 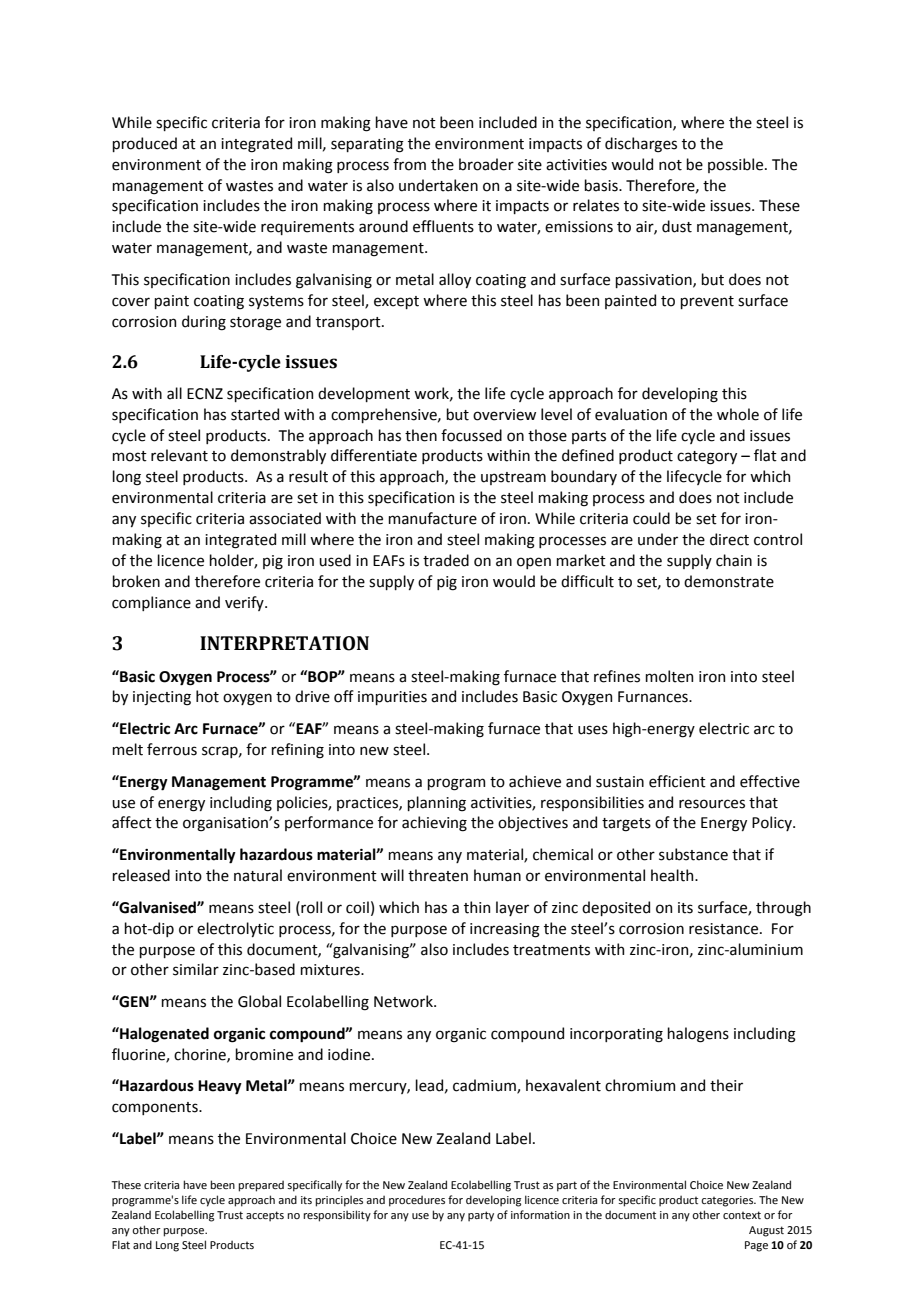 What do you see at coordinates (504, 415) in the screenshot?
I see `overview` at bounding box center [504, 415].
